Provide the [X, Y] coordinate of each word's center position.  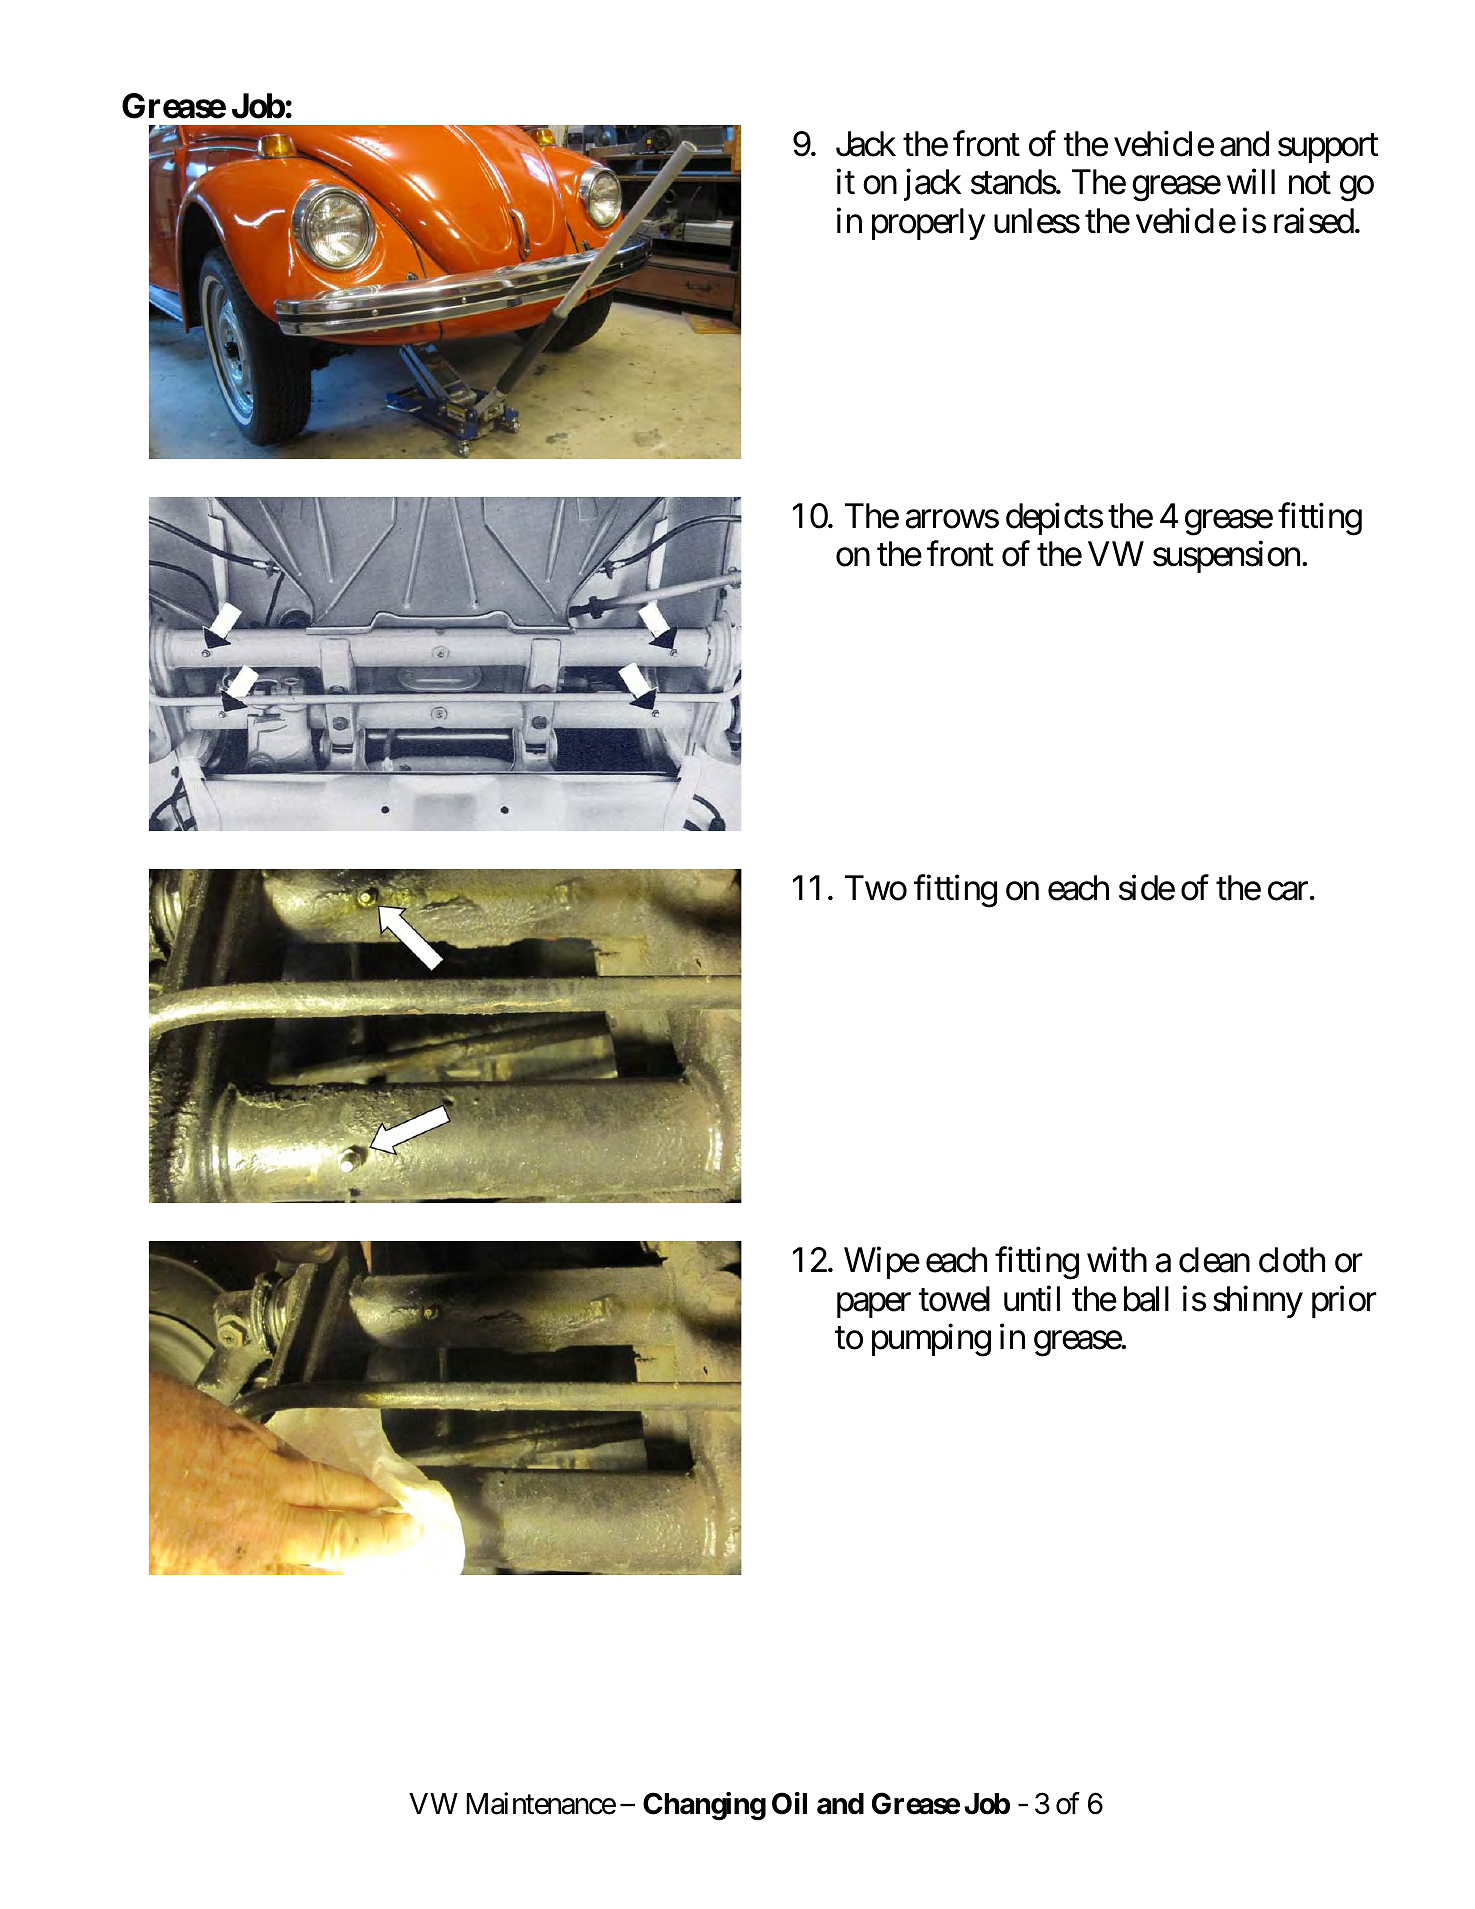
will [1251, 181]
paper [874, 1305]
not [1310, 184]
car [1288, 891]
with [1117, 1259]
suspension [1226, 557]
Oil [789, 1804]
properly [928, 224]
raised [1314, 221]
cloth [1292, 1260]
